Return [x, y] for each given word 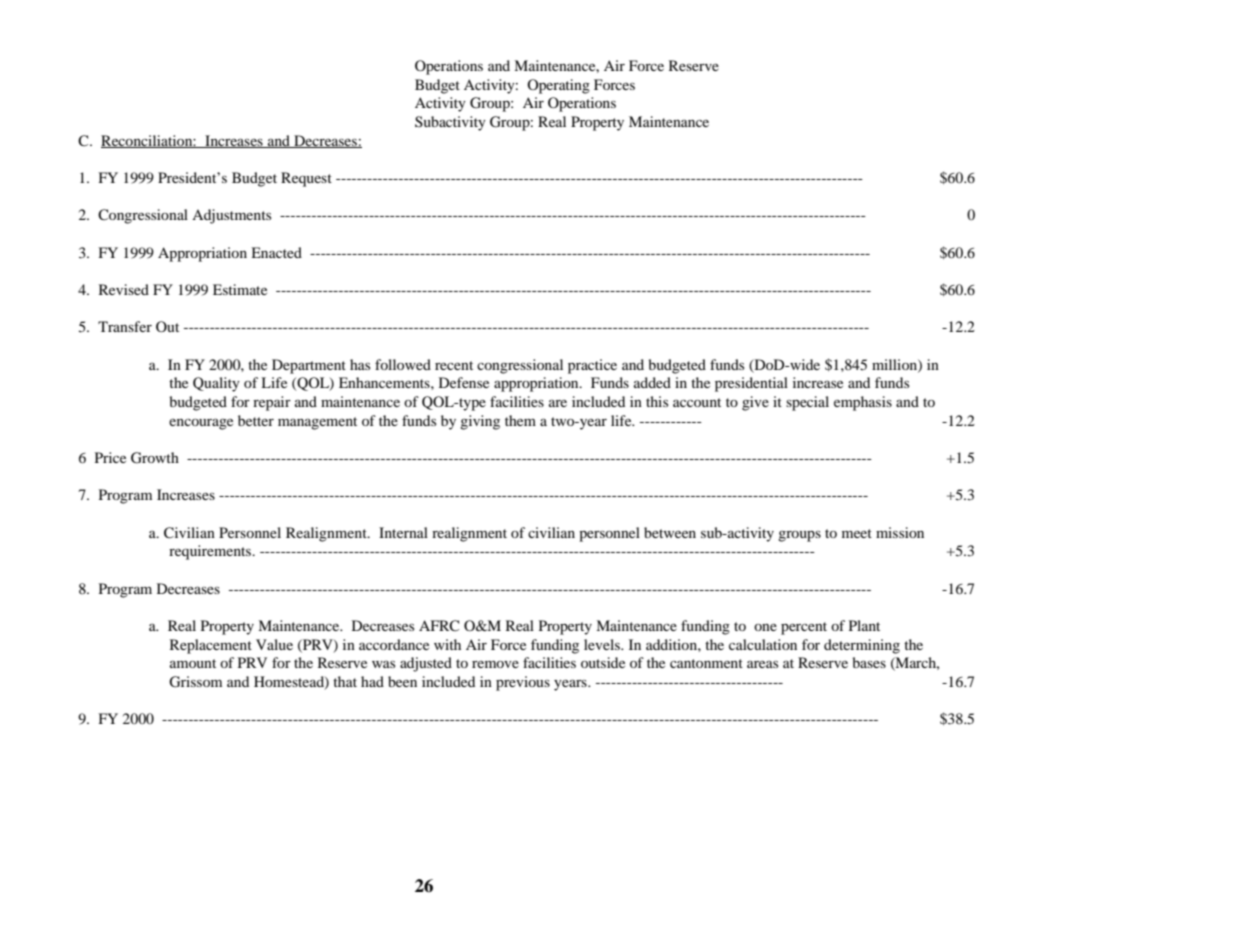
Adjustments [231, 216]
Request [306, 179]
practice [592, 366]
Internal [403, 532]
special [807, 403]
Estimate [240, 289]
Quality [216, 384]
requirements [211, 552]
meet [857, 533]
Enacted [276, 252]
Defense [464, 382]
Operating [558, 86]
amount [193, 663]
